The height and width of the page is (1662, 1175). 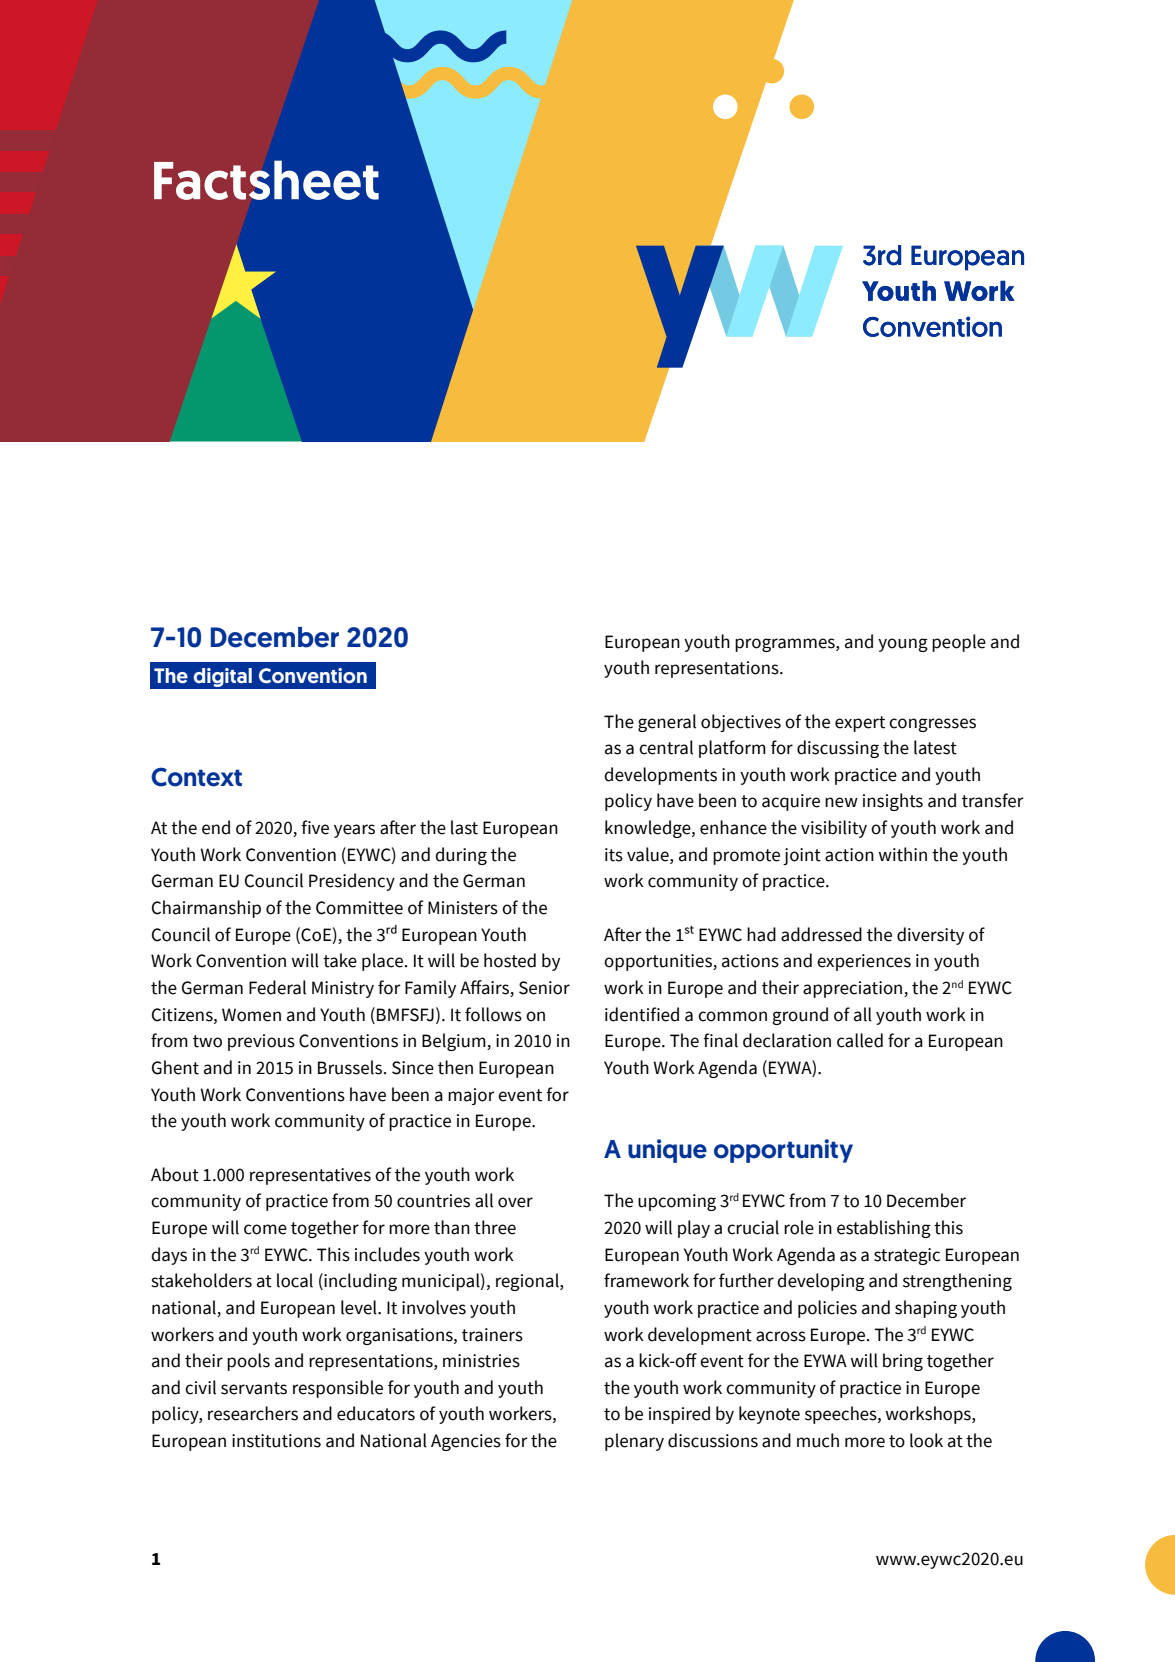 What do you see at coordinates (860, 1040) in the page?
I see `called` at bounding box center [860, 1040].
